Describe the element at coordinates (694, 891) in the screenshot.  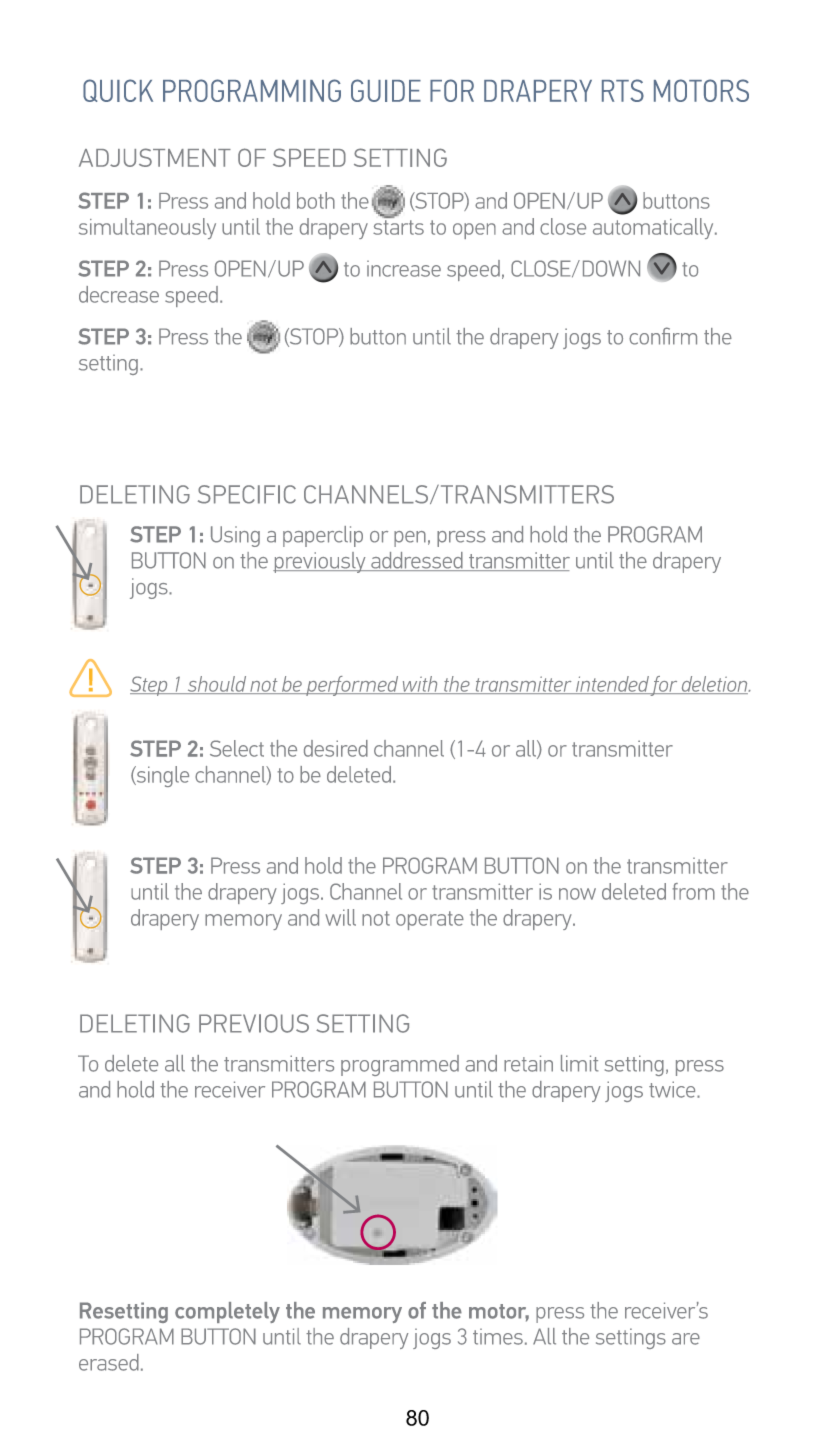
I see `from` at that location.
